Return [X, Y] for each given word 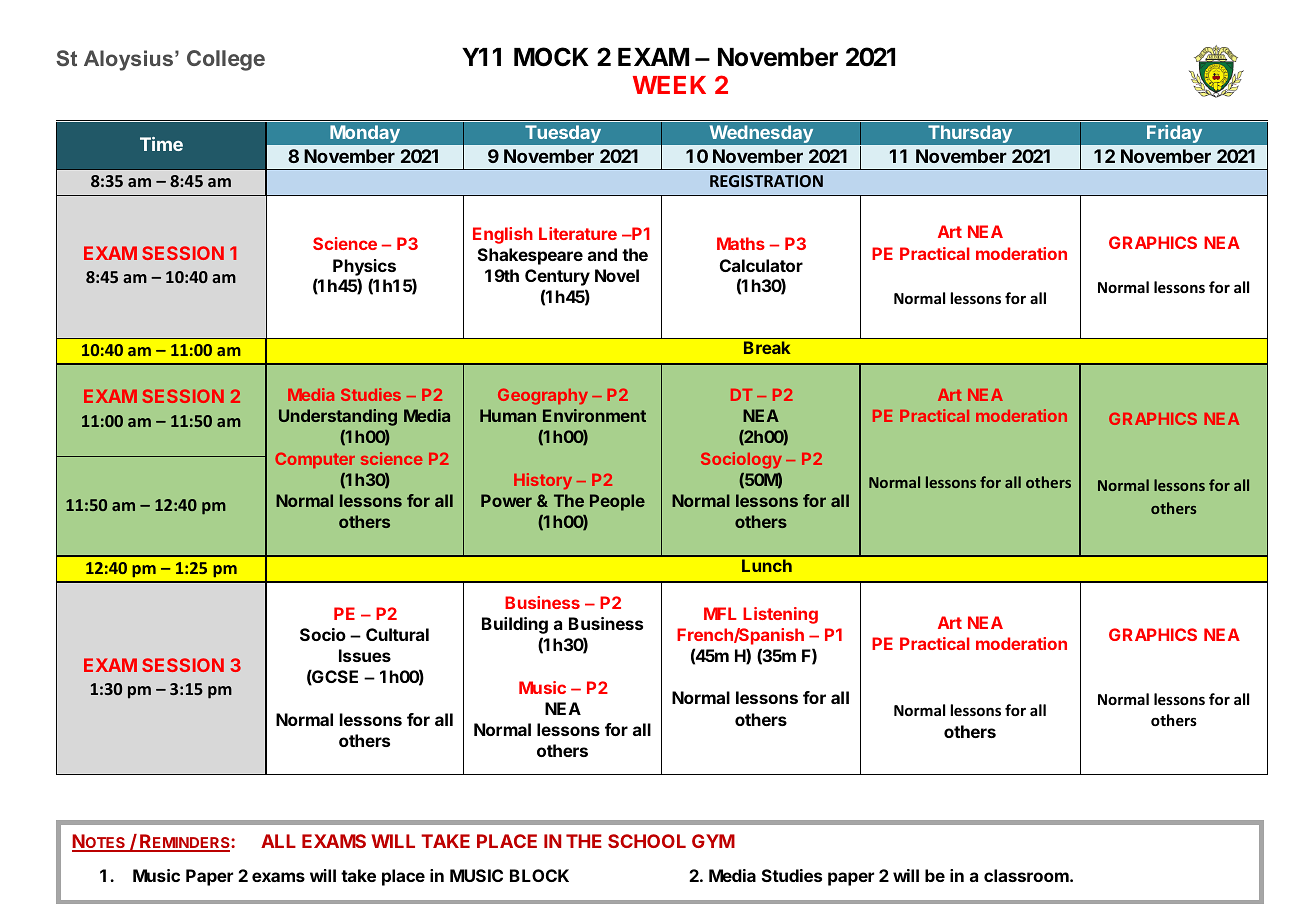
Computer [315, 460]
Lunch [767, 565]
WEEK [669, 85]
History [543, 481]
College [226, 60]
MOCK [551, 57]
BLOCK [539, 875]
